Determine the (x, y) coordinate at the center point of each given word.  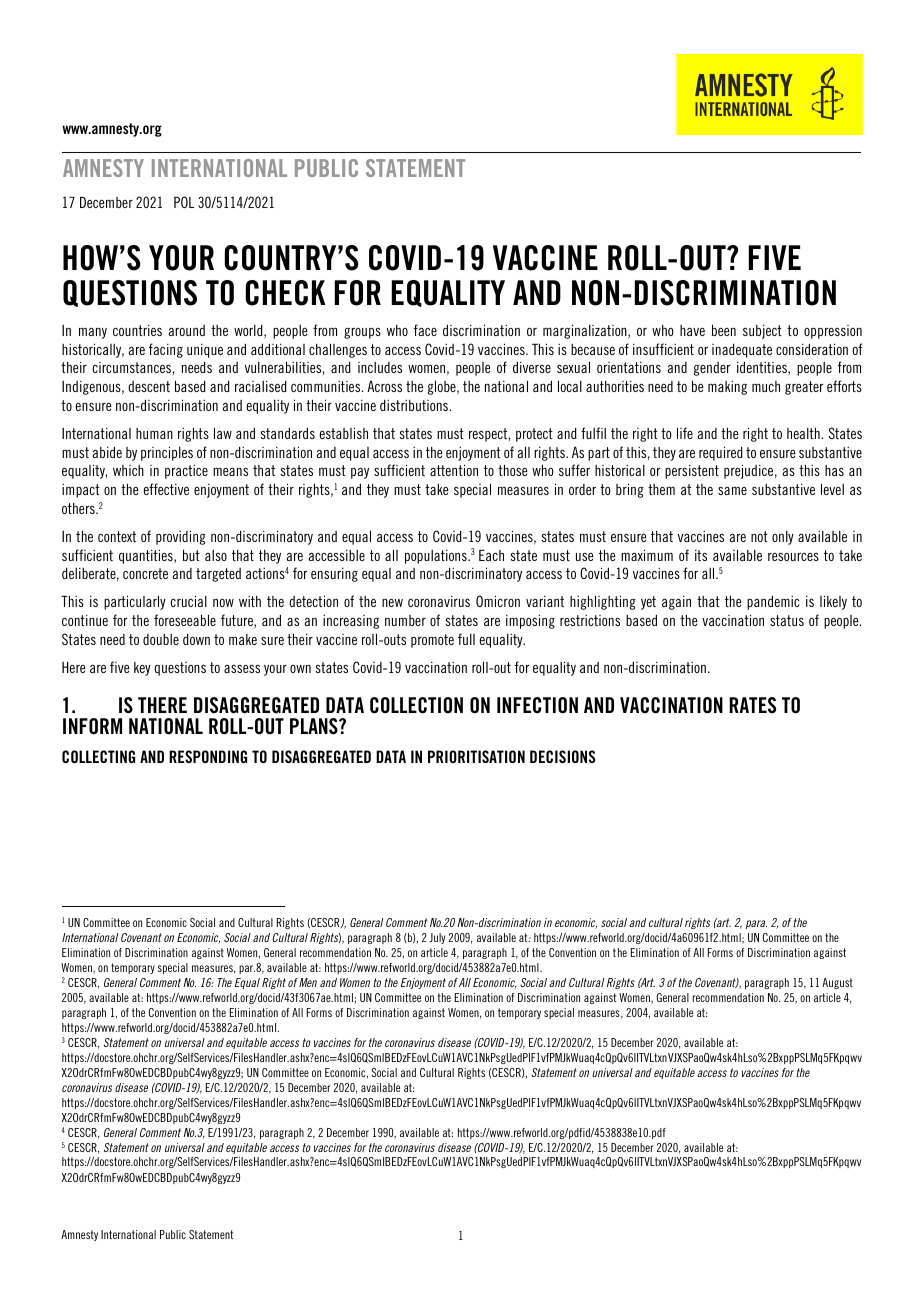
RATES (752, 705)
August (837, 983)
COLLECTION (416, 705)
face (425, 330)
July (437, 938)
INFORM (92, 726)
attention (454, 470)
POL (184, 202)
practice (186, 472)
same (732, 491)
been (724, 330)
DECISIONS (563, 756)
